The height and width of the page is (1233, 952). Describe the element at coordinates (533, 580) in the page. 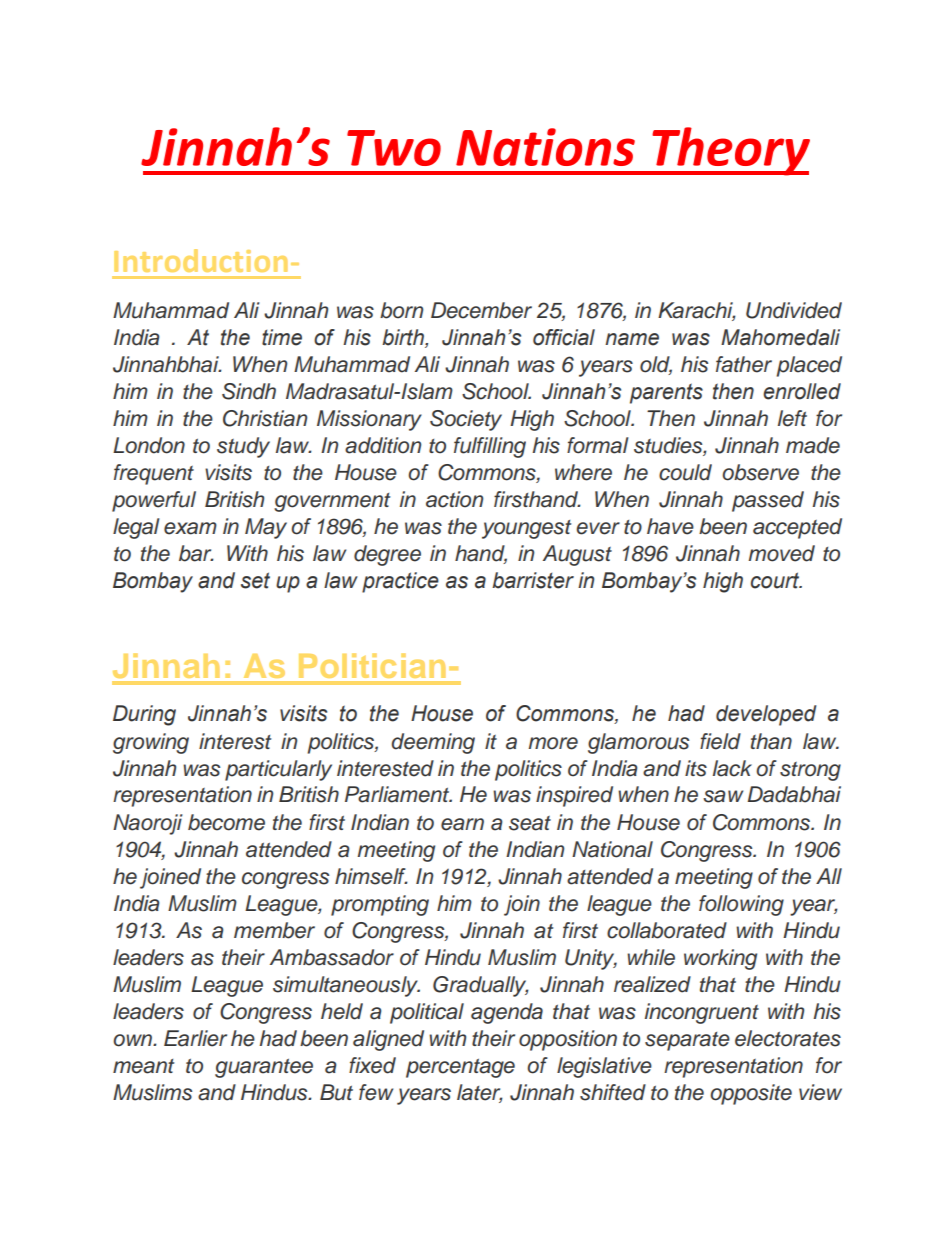

I see `barrister` at that location.
